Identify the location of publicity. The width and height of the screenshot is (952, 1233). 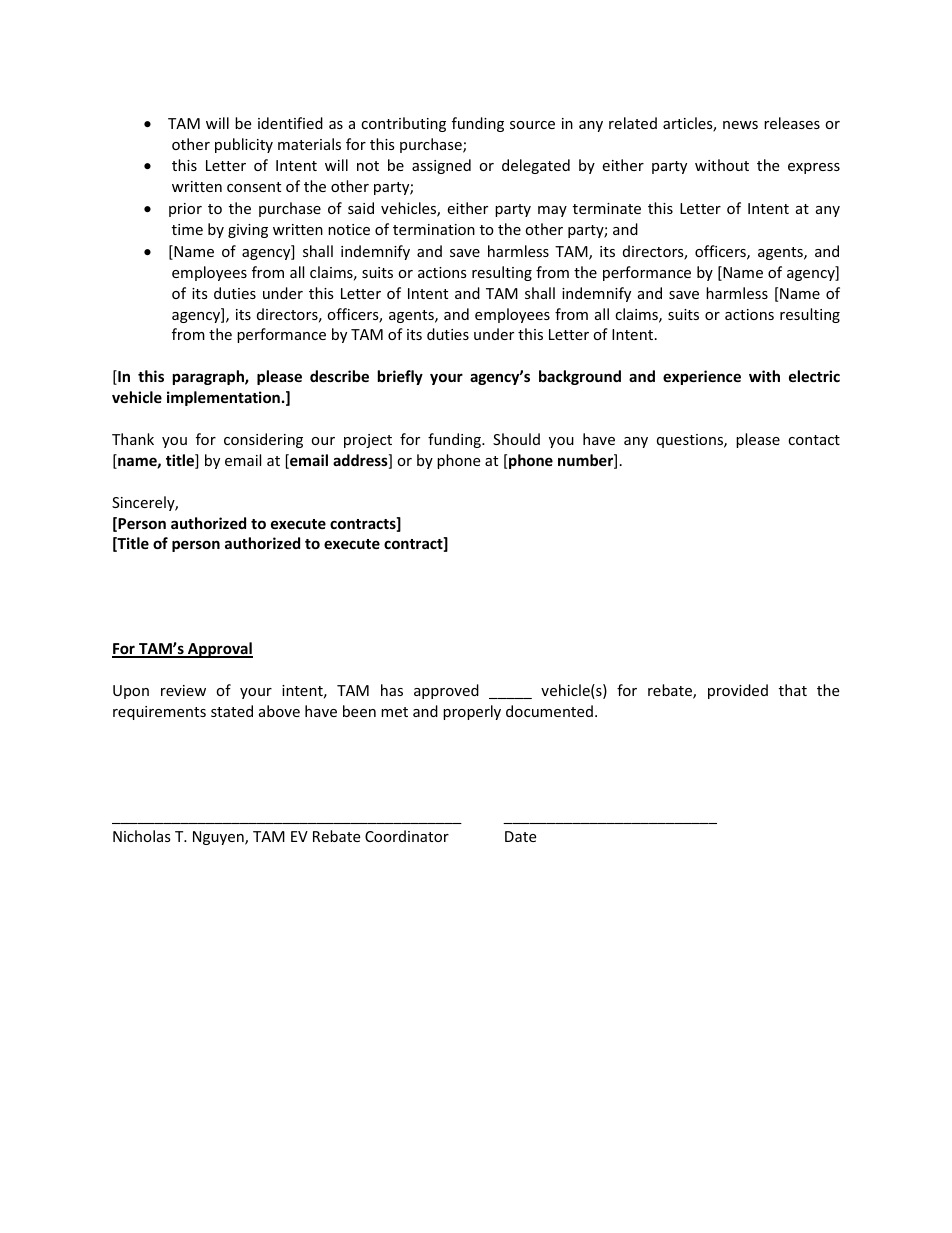
(244, 145).
